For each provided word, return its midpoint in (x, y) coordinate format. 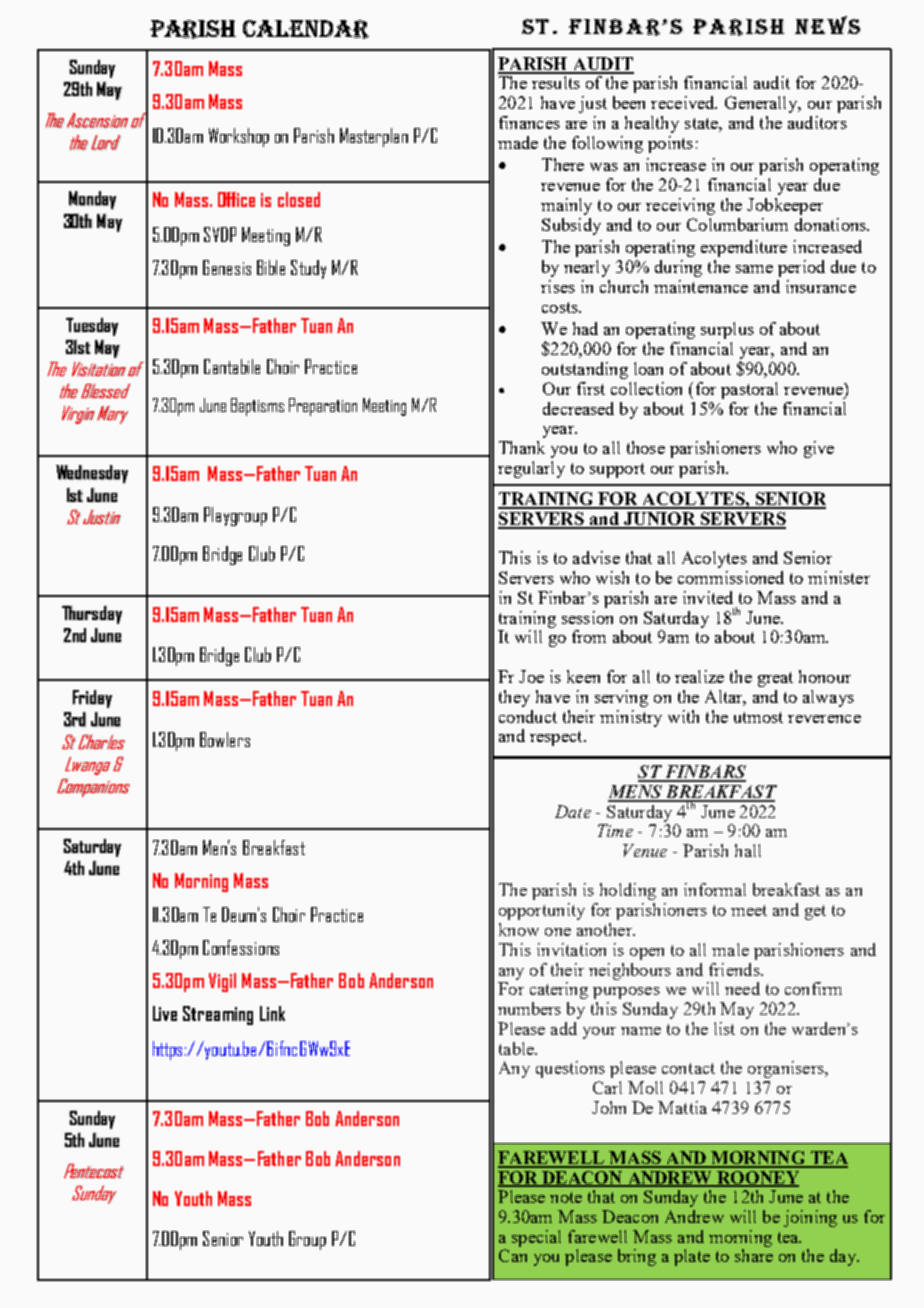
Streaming (218, 1015)
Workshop (239, 137)
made (518, 142)
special (536, 1238)
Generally (762, 104)
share (754, 1255)
